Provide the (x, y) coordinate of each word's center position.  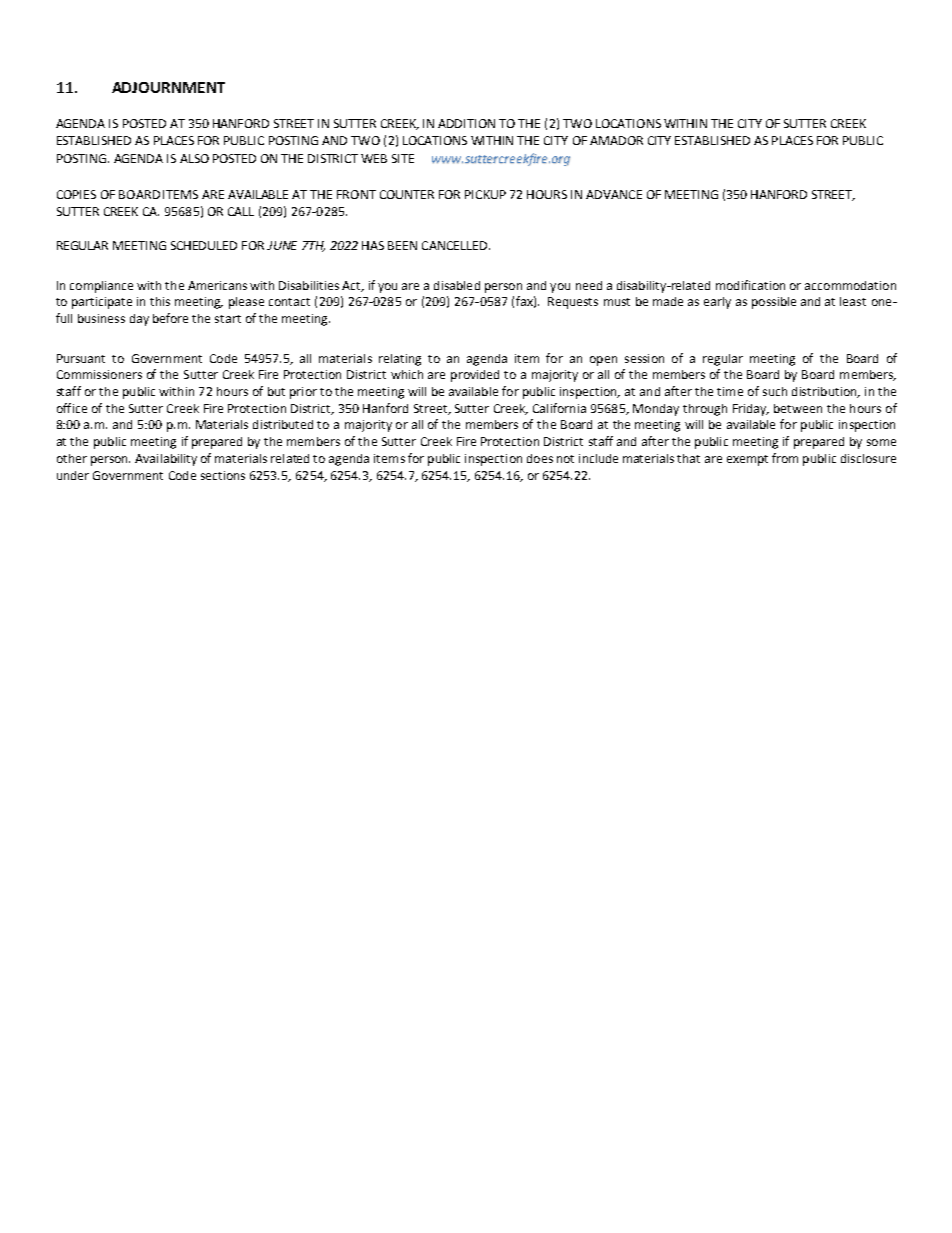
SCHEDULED (204, 245)
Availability (166, 460)
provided (475, 376)
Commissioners (99, 374)
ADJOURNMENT (168, 87)
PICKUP (485, 194)
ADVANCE (614, 194)
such (775, 391)
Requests (573, 303)
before (170, 318)
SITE (403, 158)
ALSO (194, 158)
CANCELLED (454, 245)
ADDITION (466, 123)
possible (774, 303)
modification (750, 285)
